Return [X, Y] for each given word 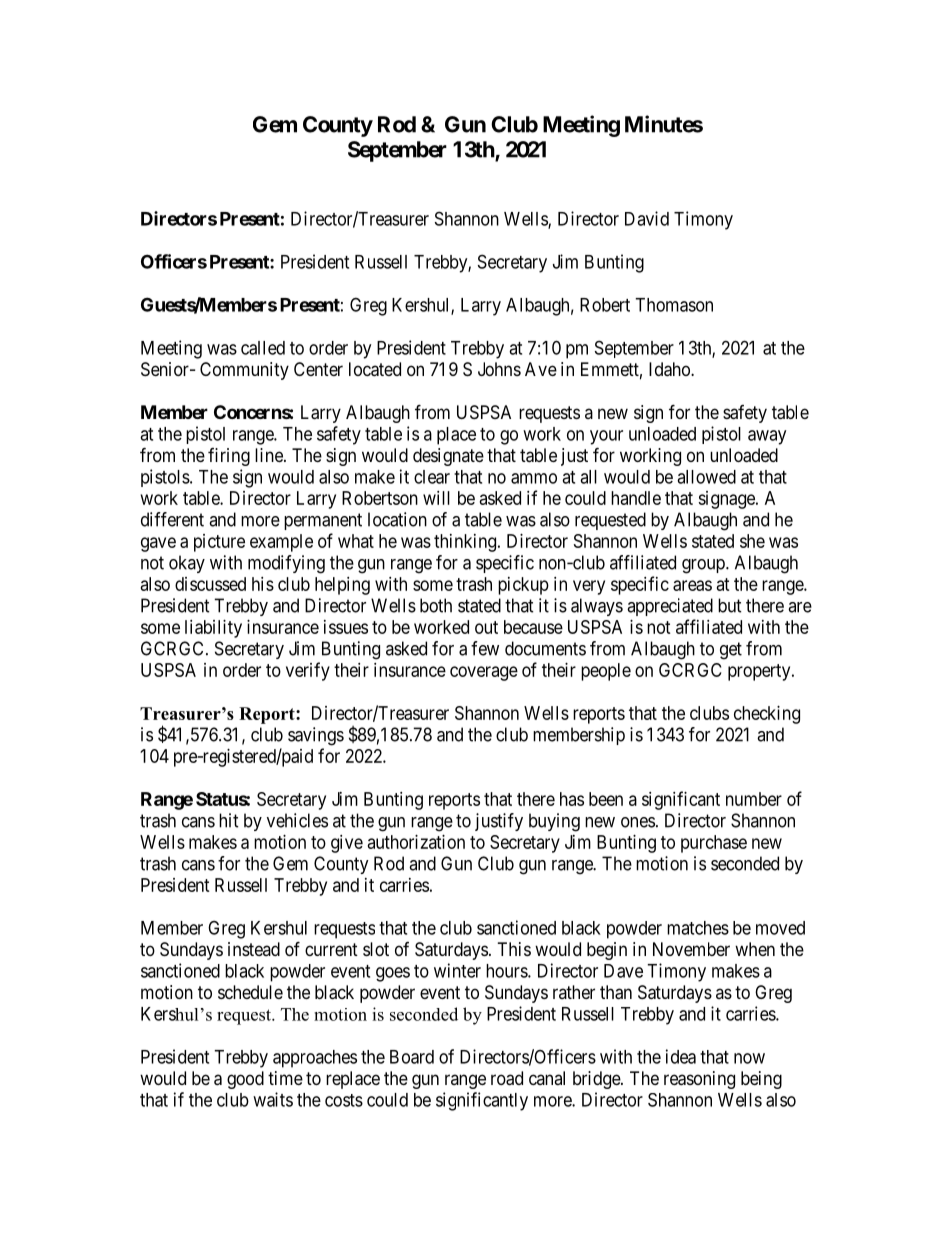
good [245, 1080]
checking [767, 715]
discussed [210, 584]
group [704, 566]
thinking [466, 543]
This [514, 949]
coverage [484, 673]
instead [254, 949]
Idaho [670, 369]
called [263, 348]
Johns [499, 369]
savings [316, 736]
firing [229, 457]
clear [432, 477]
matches [698, 928]
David [647, 218]
